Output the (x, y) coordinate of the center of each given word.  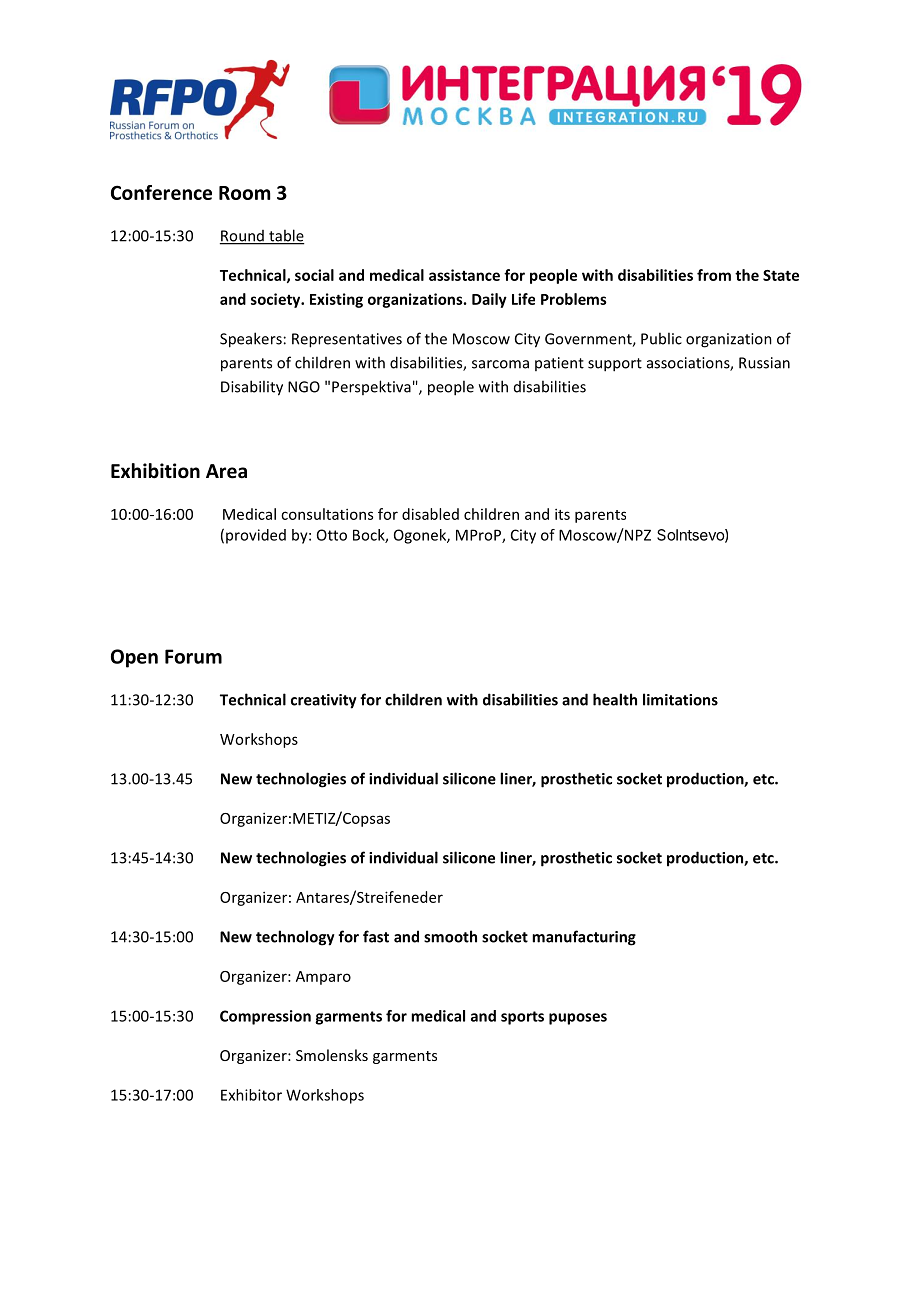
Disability (252, 388)
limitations (680, 699)
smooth (450, 936)
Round (243, 237)
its (562, 514)
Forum (193, 656)
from (714, 275)
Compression (265, 1017)
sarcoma (500, 364)
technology (295, 938)
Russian (764, 363)
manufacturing (584, 938)
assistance (464, 275)
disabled (430, 514)
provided (256, 536)
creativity (324, 701)
